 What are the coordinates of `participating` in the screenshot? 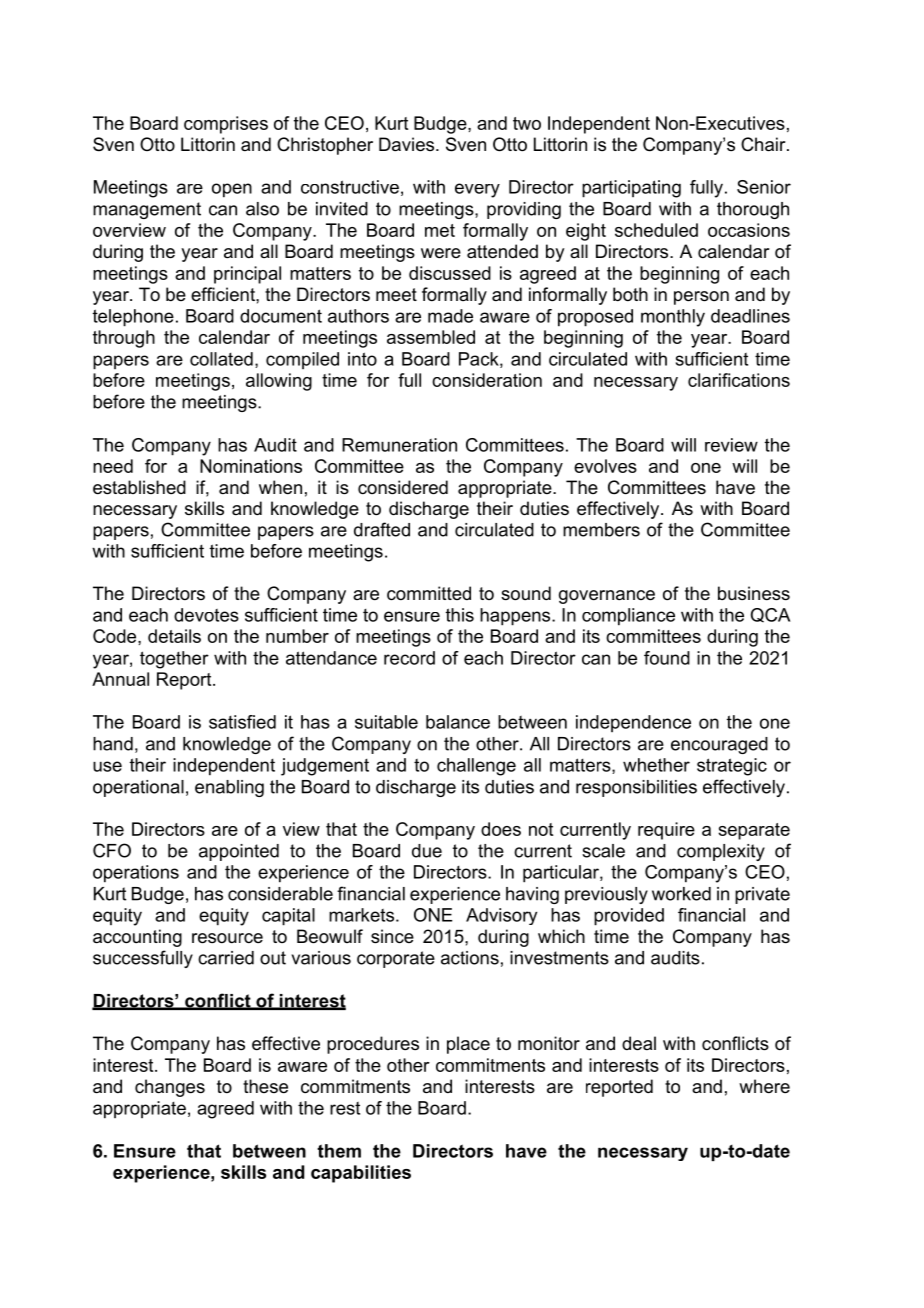 It's located at (631, 189).
